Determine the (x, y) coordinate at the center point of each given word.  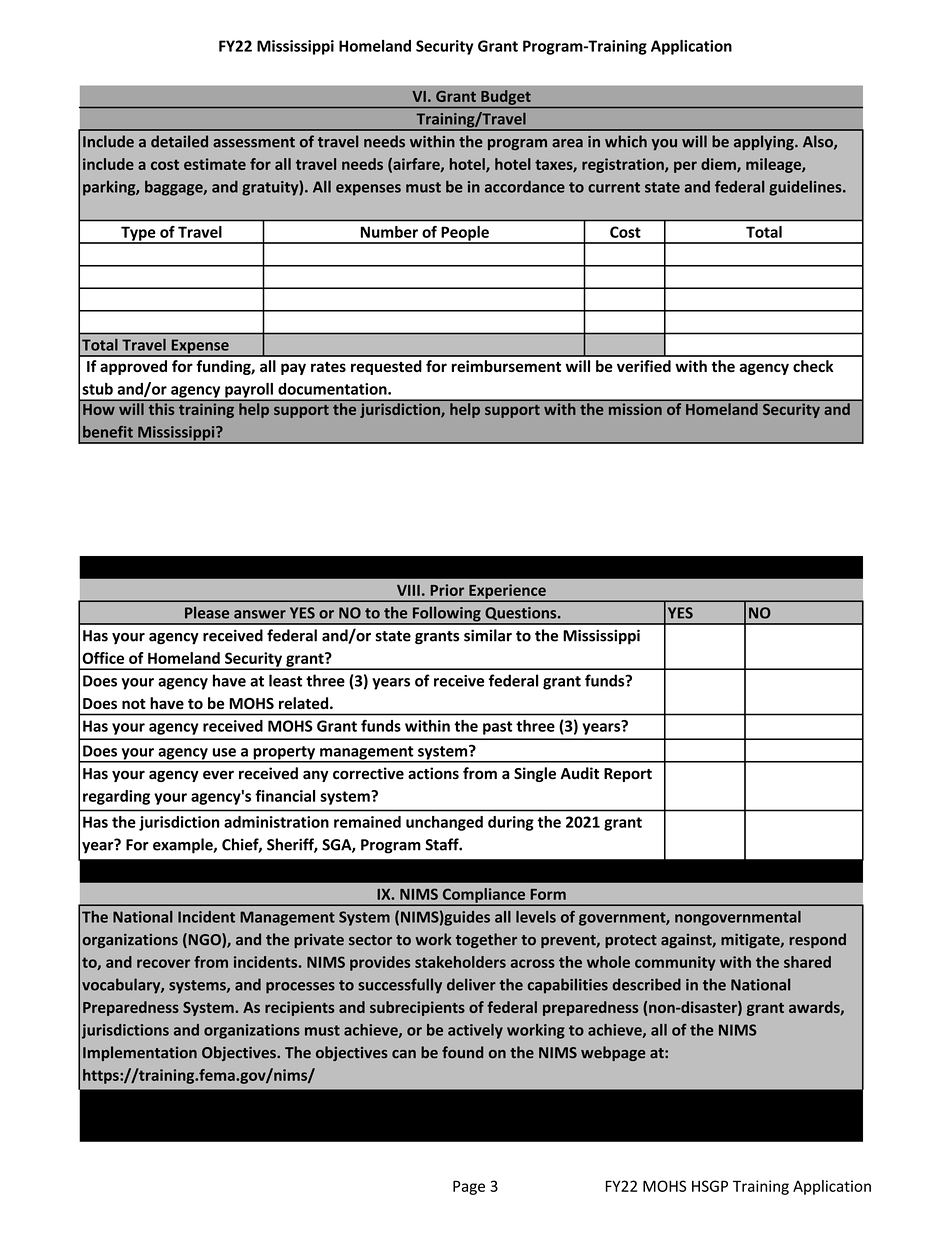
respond (817, 940)
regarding (116, 797)
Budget (506, 97)
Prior (447, 590)
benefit (108, 432)
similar (488, 635)
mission (635, 409)
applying (765, 143)
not (134, 704)
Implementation (140, 1053)
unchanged (444, 823)
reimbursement (506, 366)
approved (133, 367)
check (813, 366)
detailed (179, 141)
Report (628, 775)
